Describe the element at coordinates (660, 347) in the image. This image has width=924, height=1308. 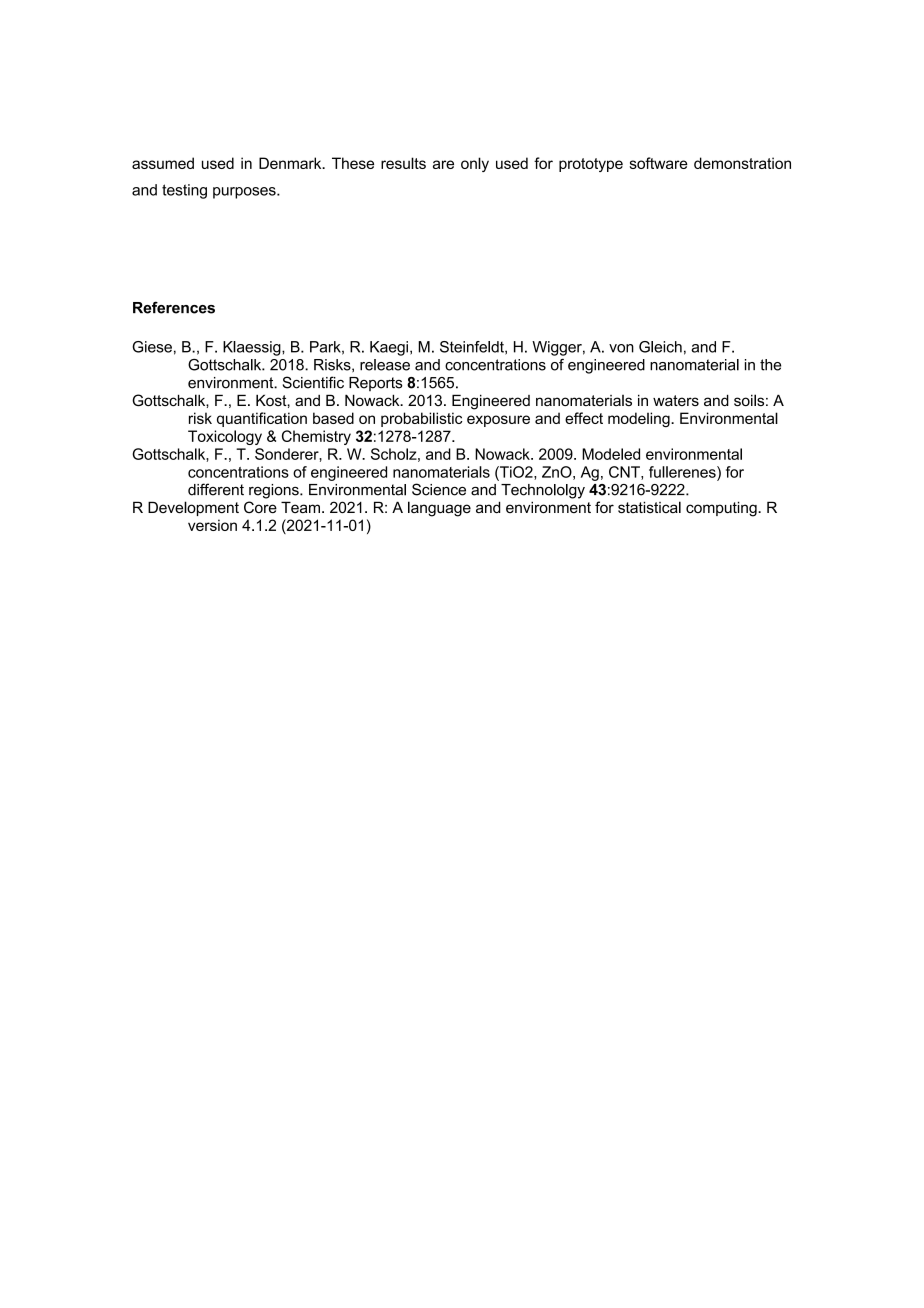
I see `Gleich` at that location.
